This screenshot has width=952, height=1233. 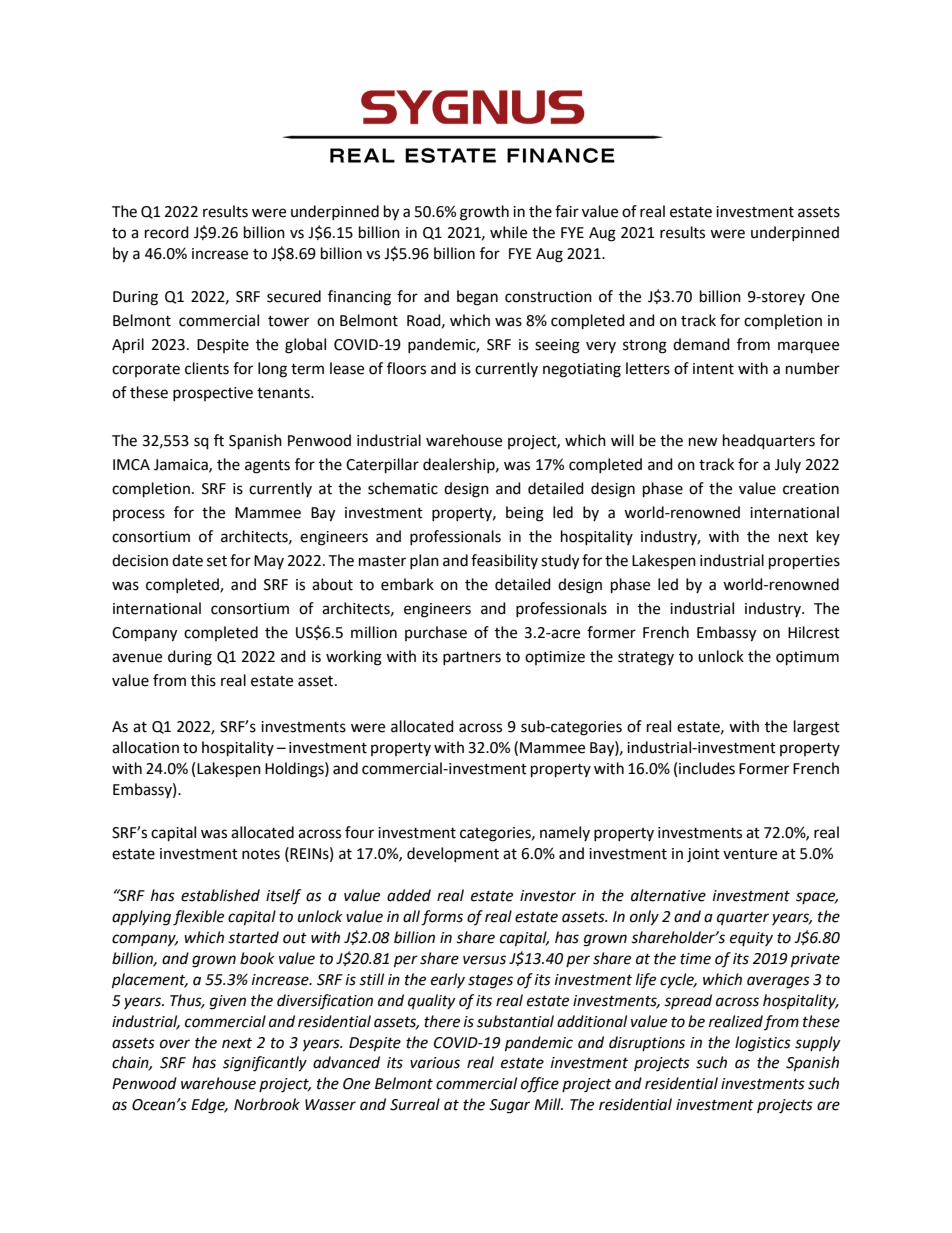 What do you see at coordinates (472, 658) in the screenshot?
I see `partners` at bounding box center [472, 658].
